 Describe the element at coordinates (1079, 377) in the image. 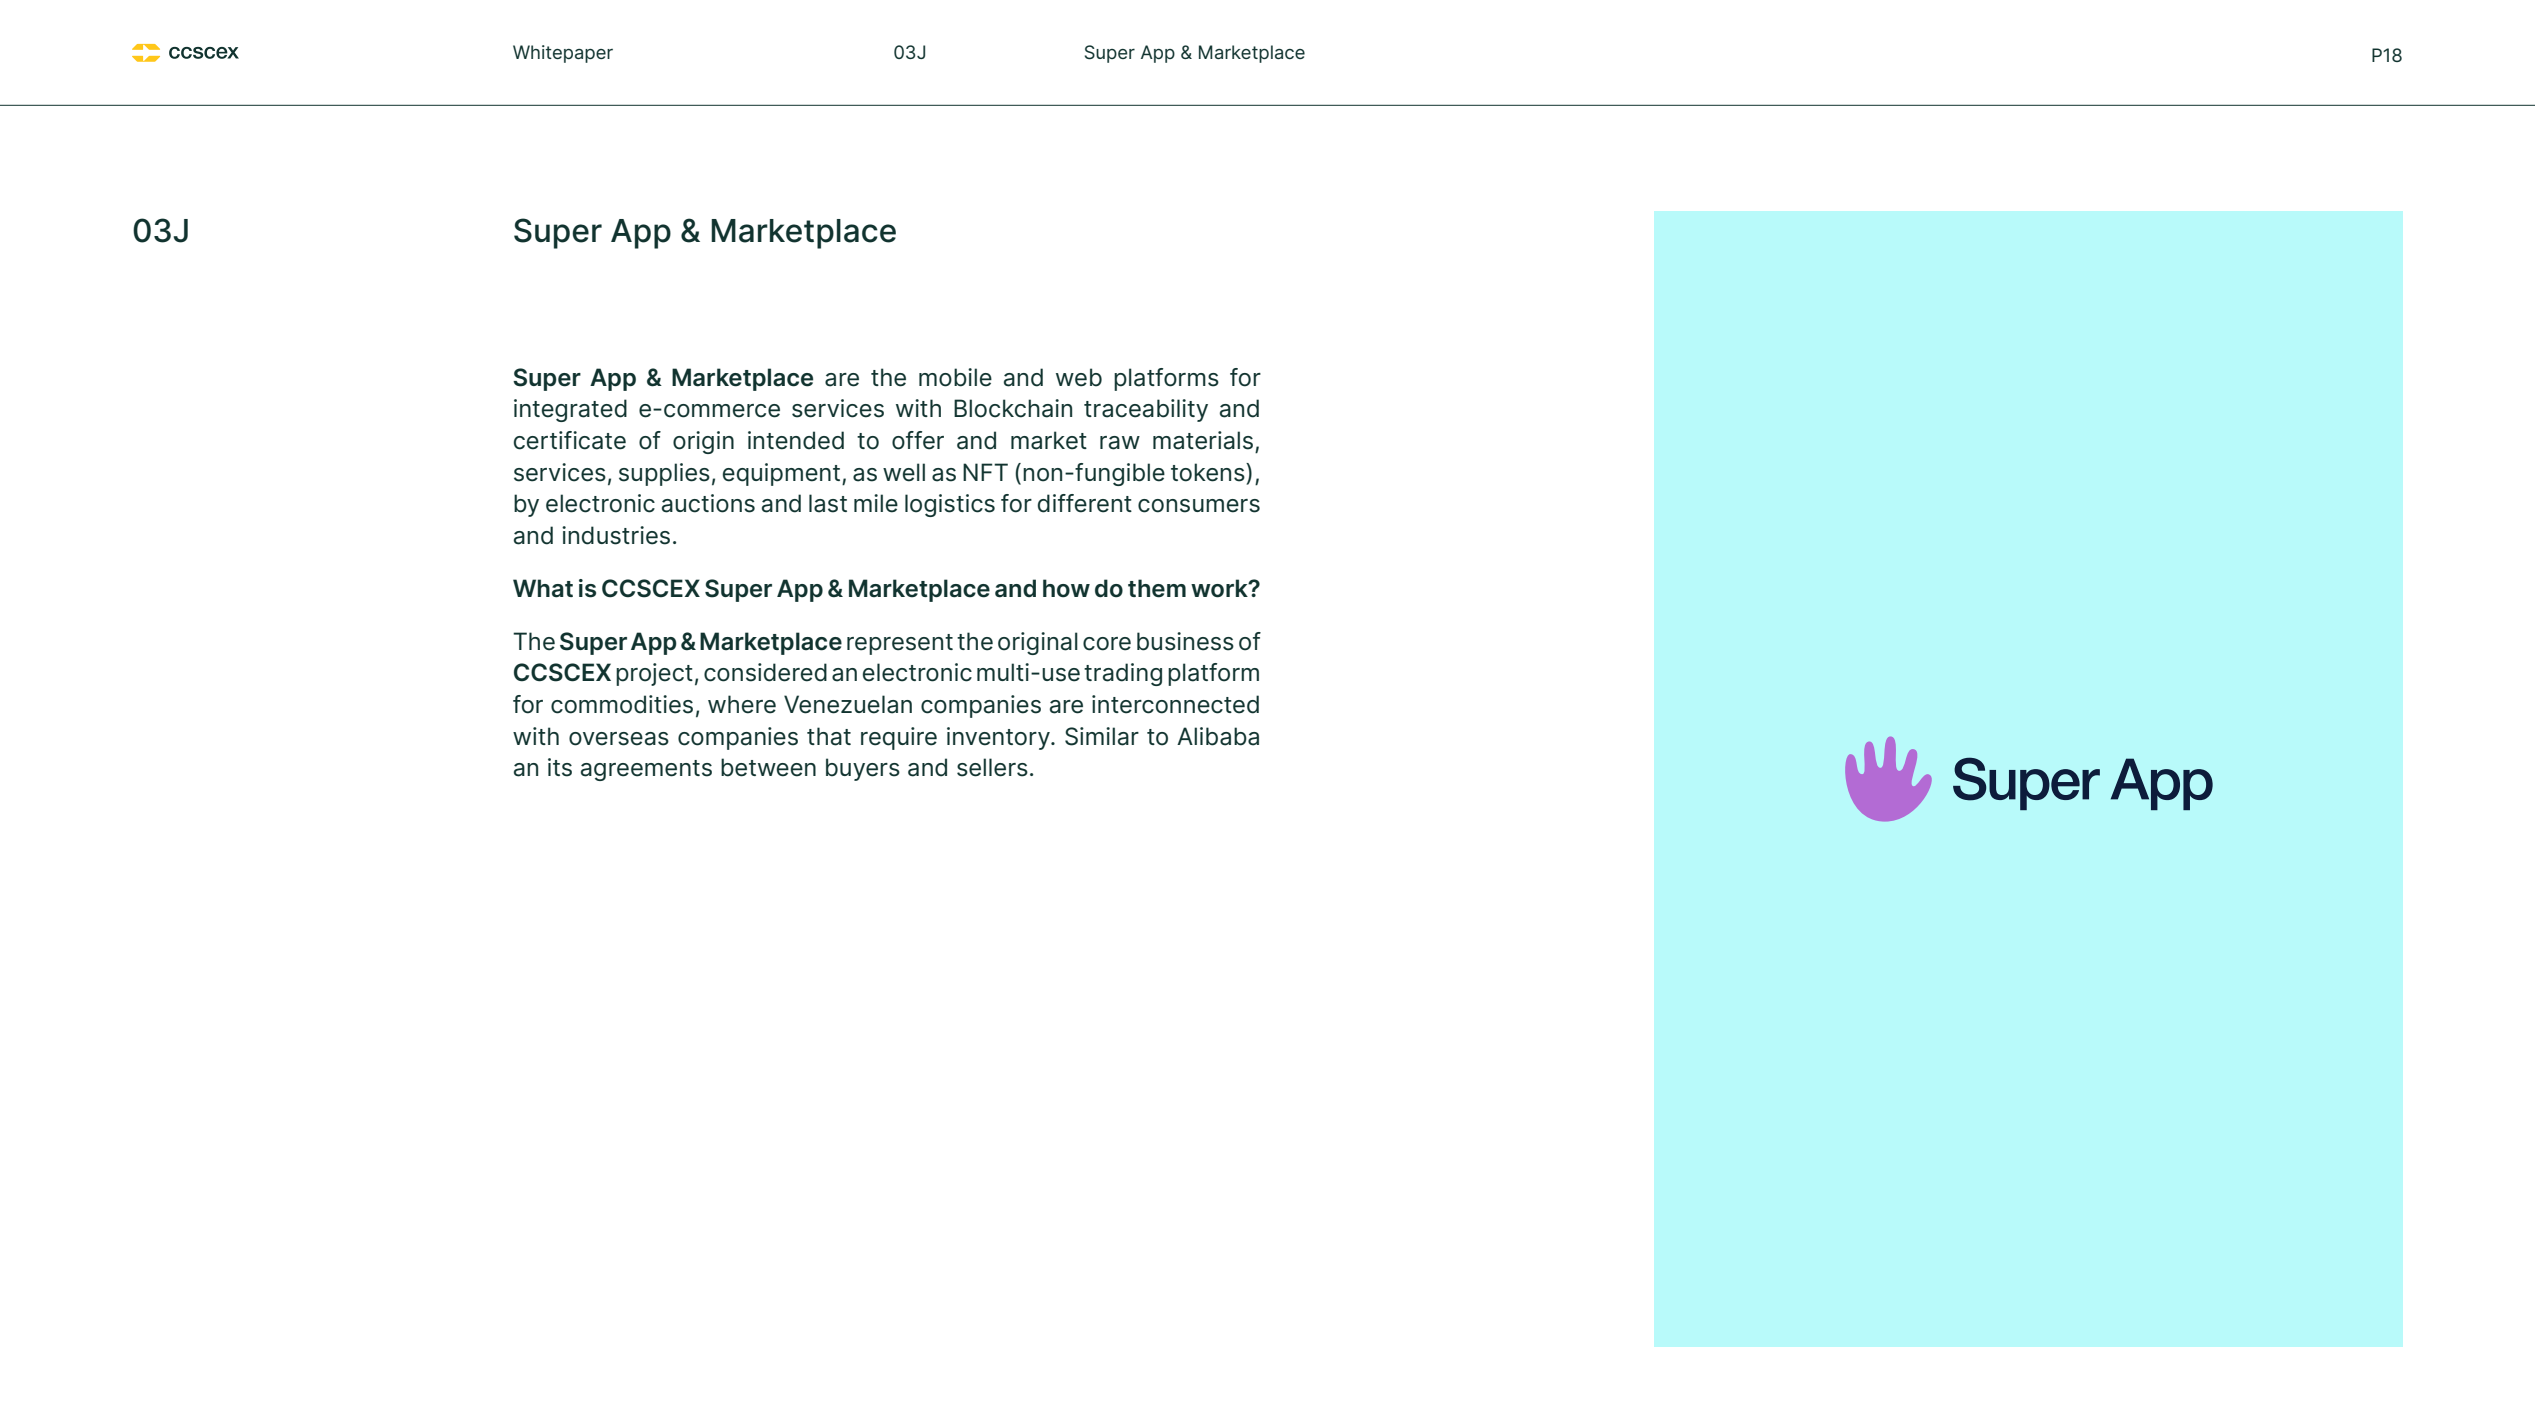

I see `web` at that location.
